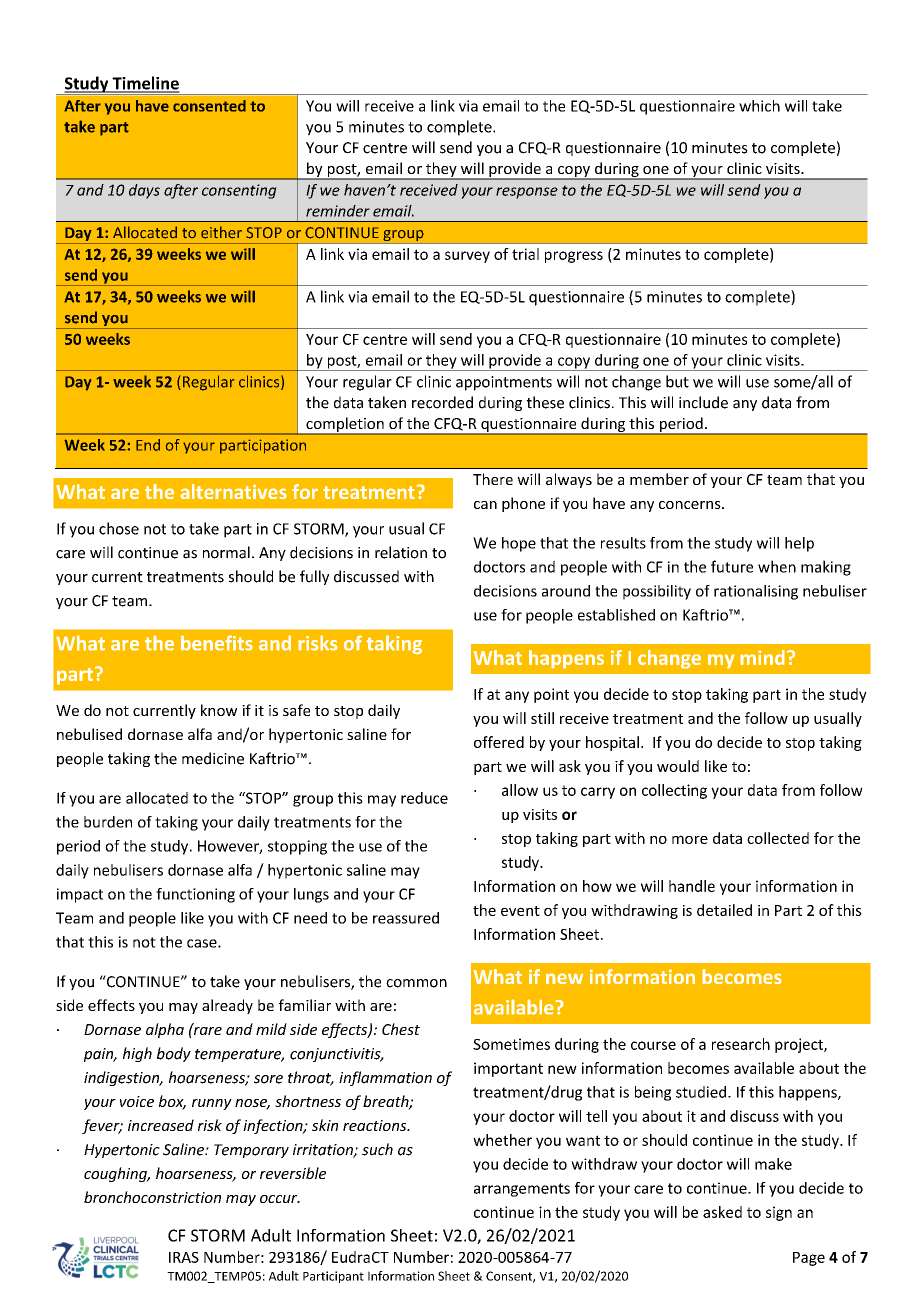  Describe the element at coordinates (522, 1190) in the page. I see `arrangements` at that location.
